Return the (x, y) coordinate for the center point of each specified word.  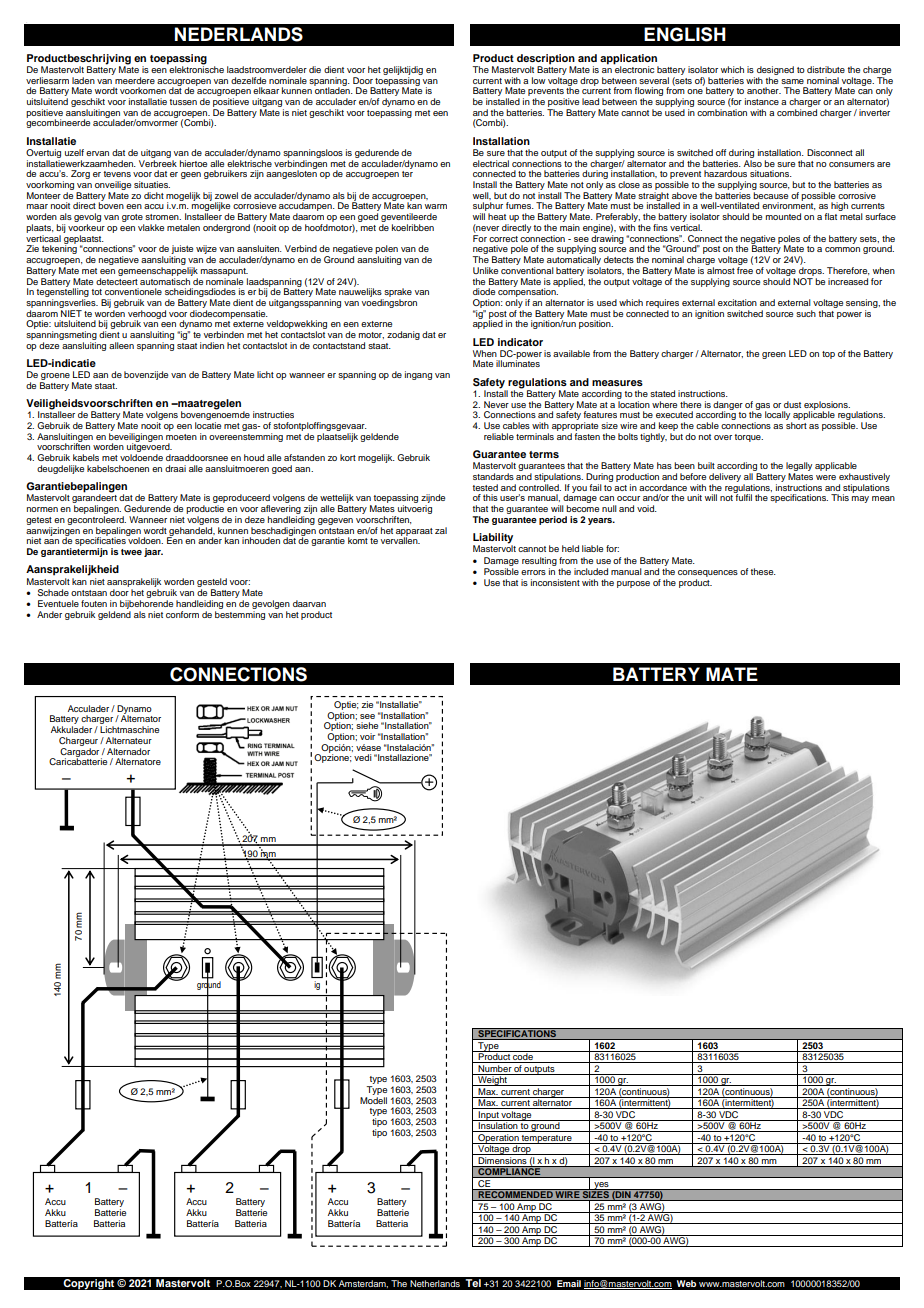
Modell (373, 1100)
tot (96, 292)
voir (367, 736)
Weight (492, 1080)
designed (775, 70)
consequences (708, 573)
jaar (153, 552)
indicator (520, 342)
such (806, 313)
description (546, 59)
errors (533, 572)
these (763, 571)
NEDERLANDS (239, 34)
